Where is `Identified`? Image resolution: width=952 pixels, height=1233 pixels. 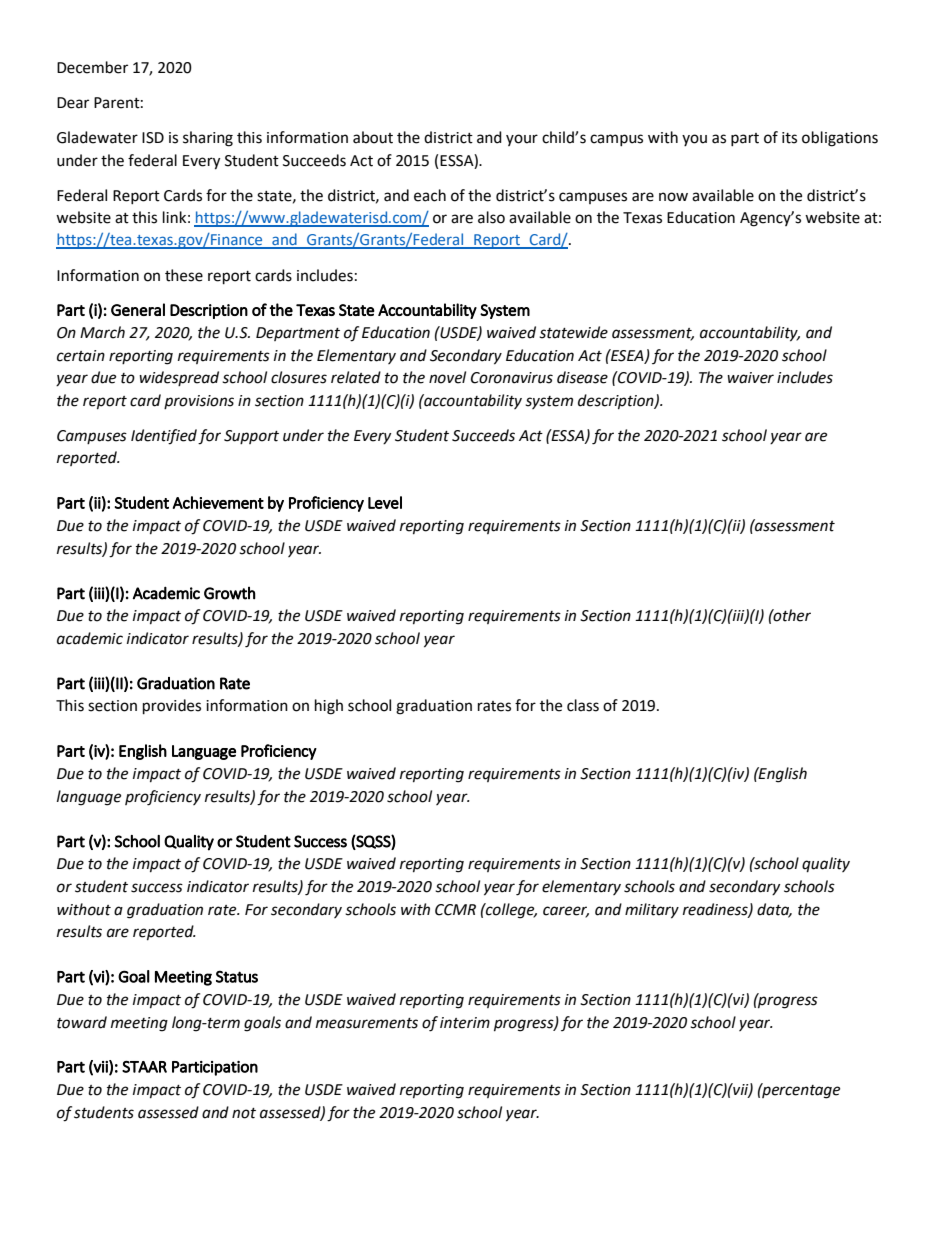 Identified is located at coordinates (164, 437).
